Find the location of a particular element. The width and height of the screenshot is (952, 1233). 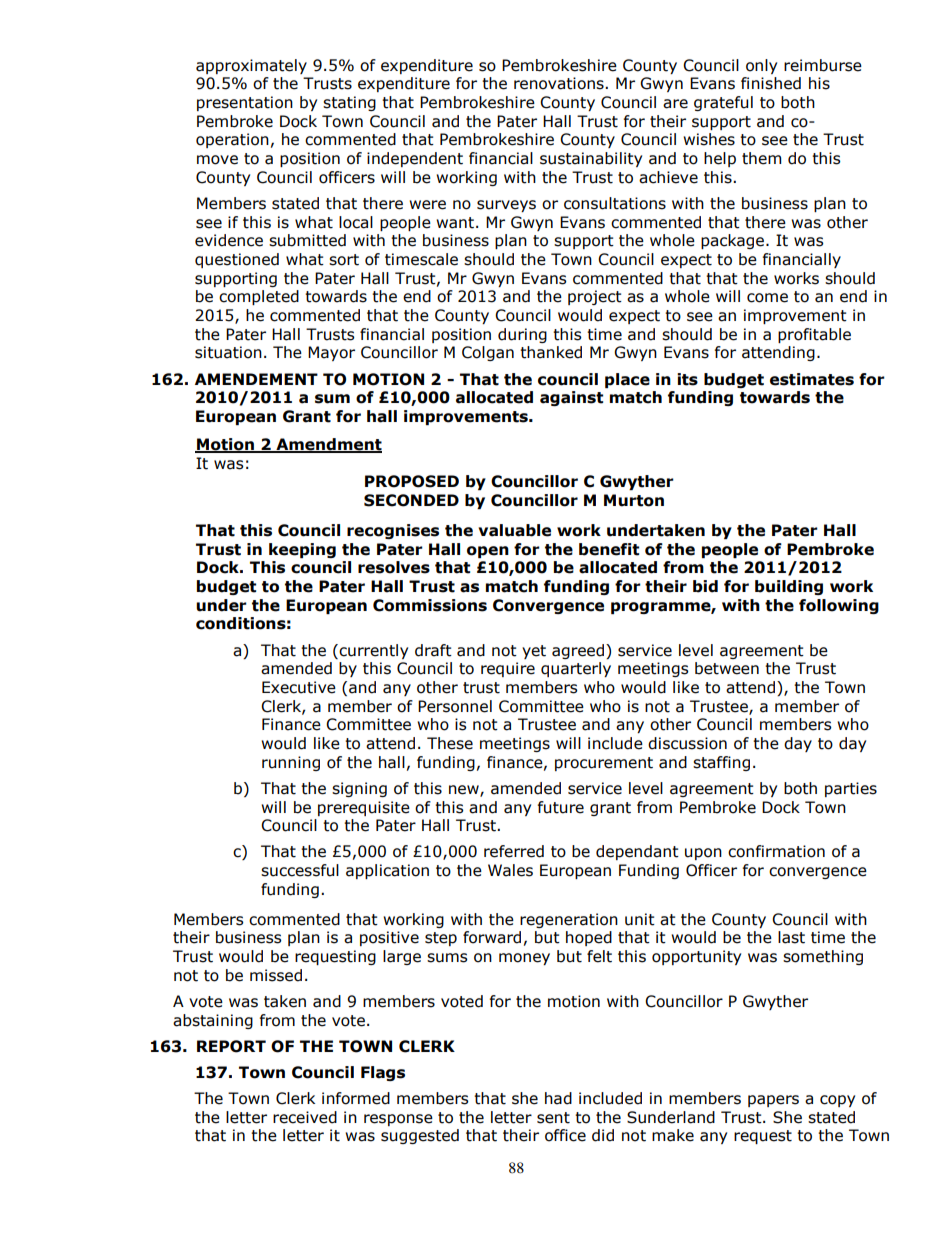

received is located at coordinates (305, 1117).
